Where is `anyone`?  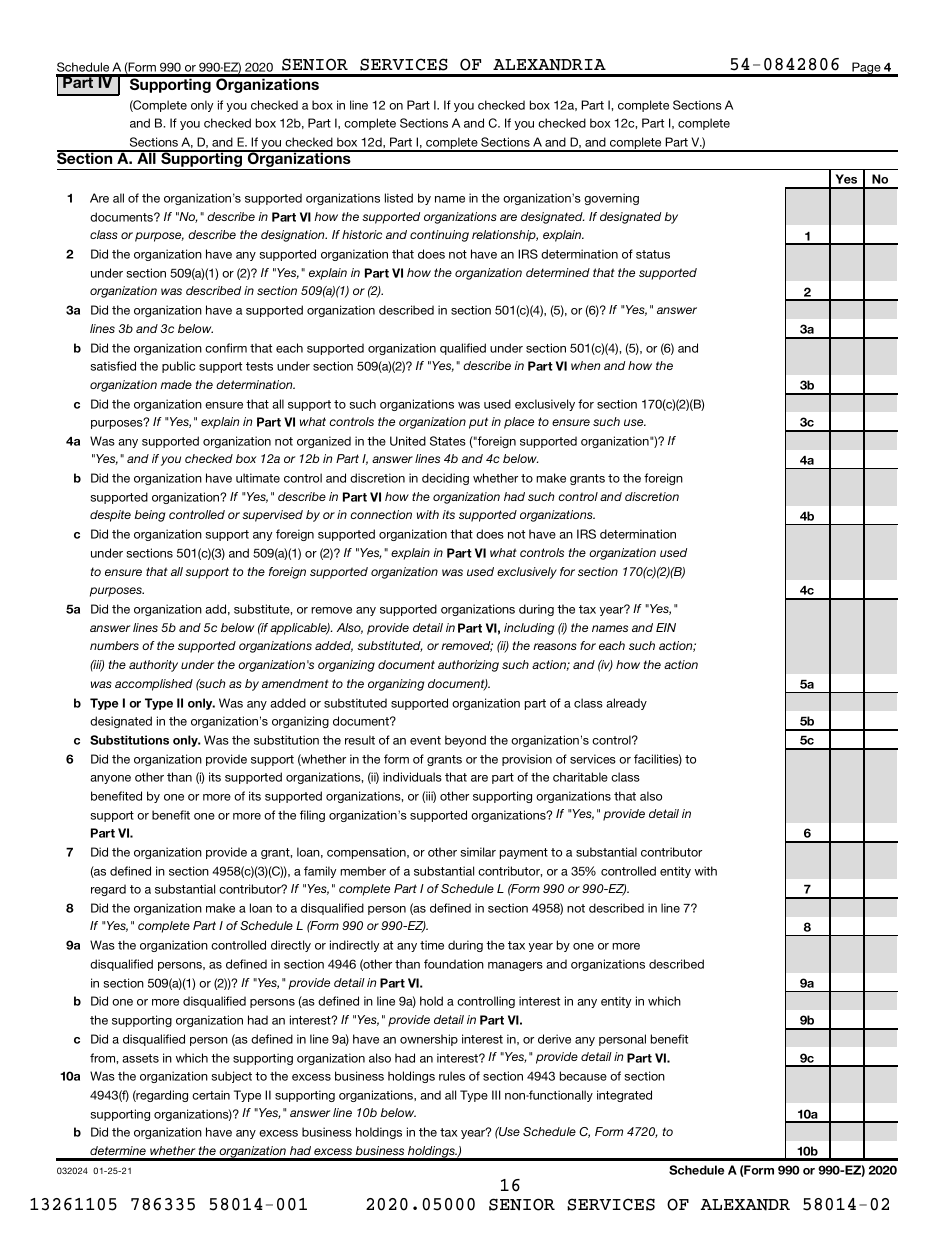 anyone is located at coordinates (110, 779).
